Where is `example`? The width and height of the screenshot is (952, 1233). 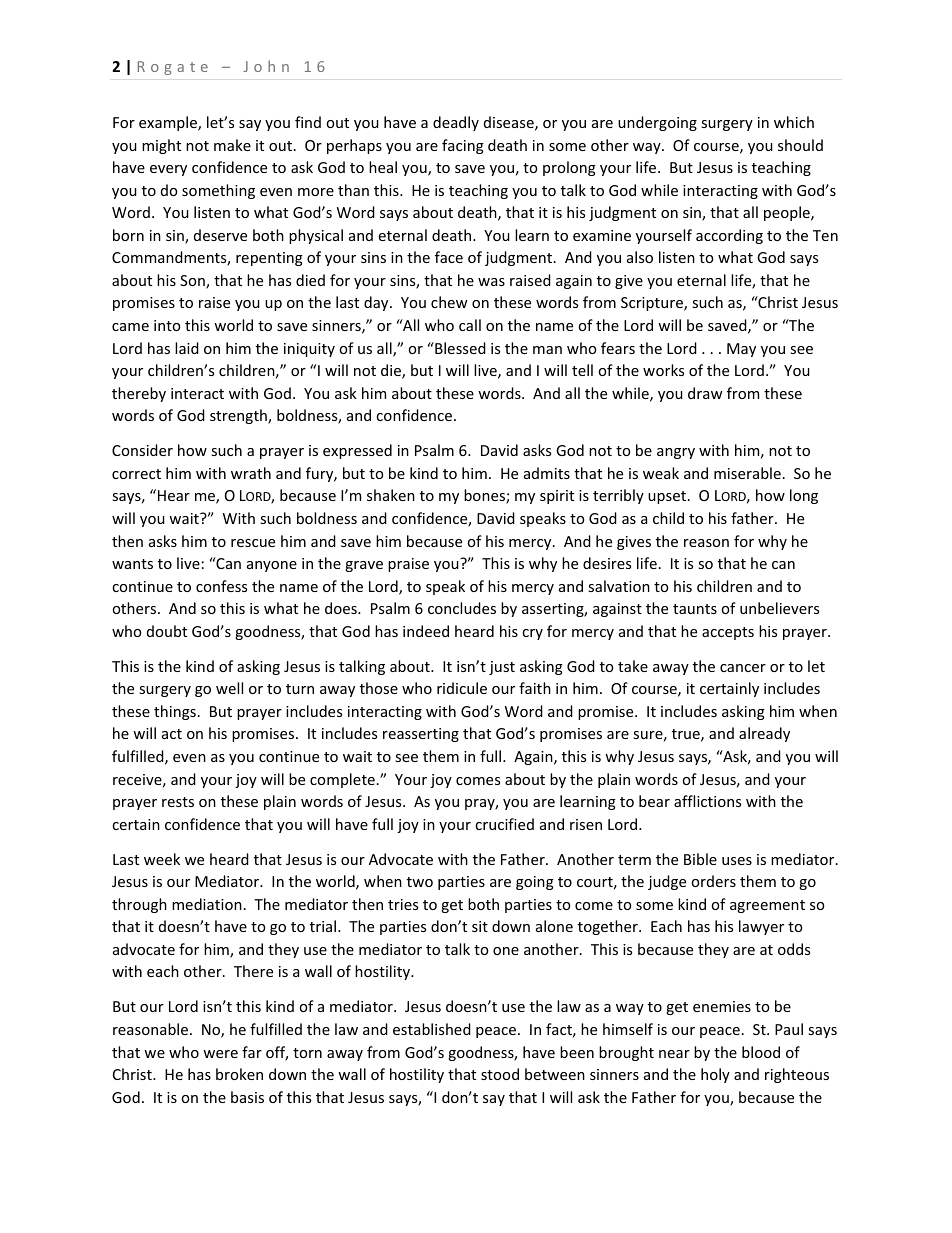
example is located at coordinates (169, 123).
